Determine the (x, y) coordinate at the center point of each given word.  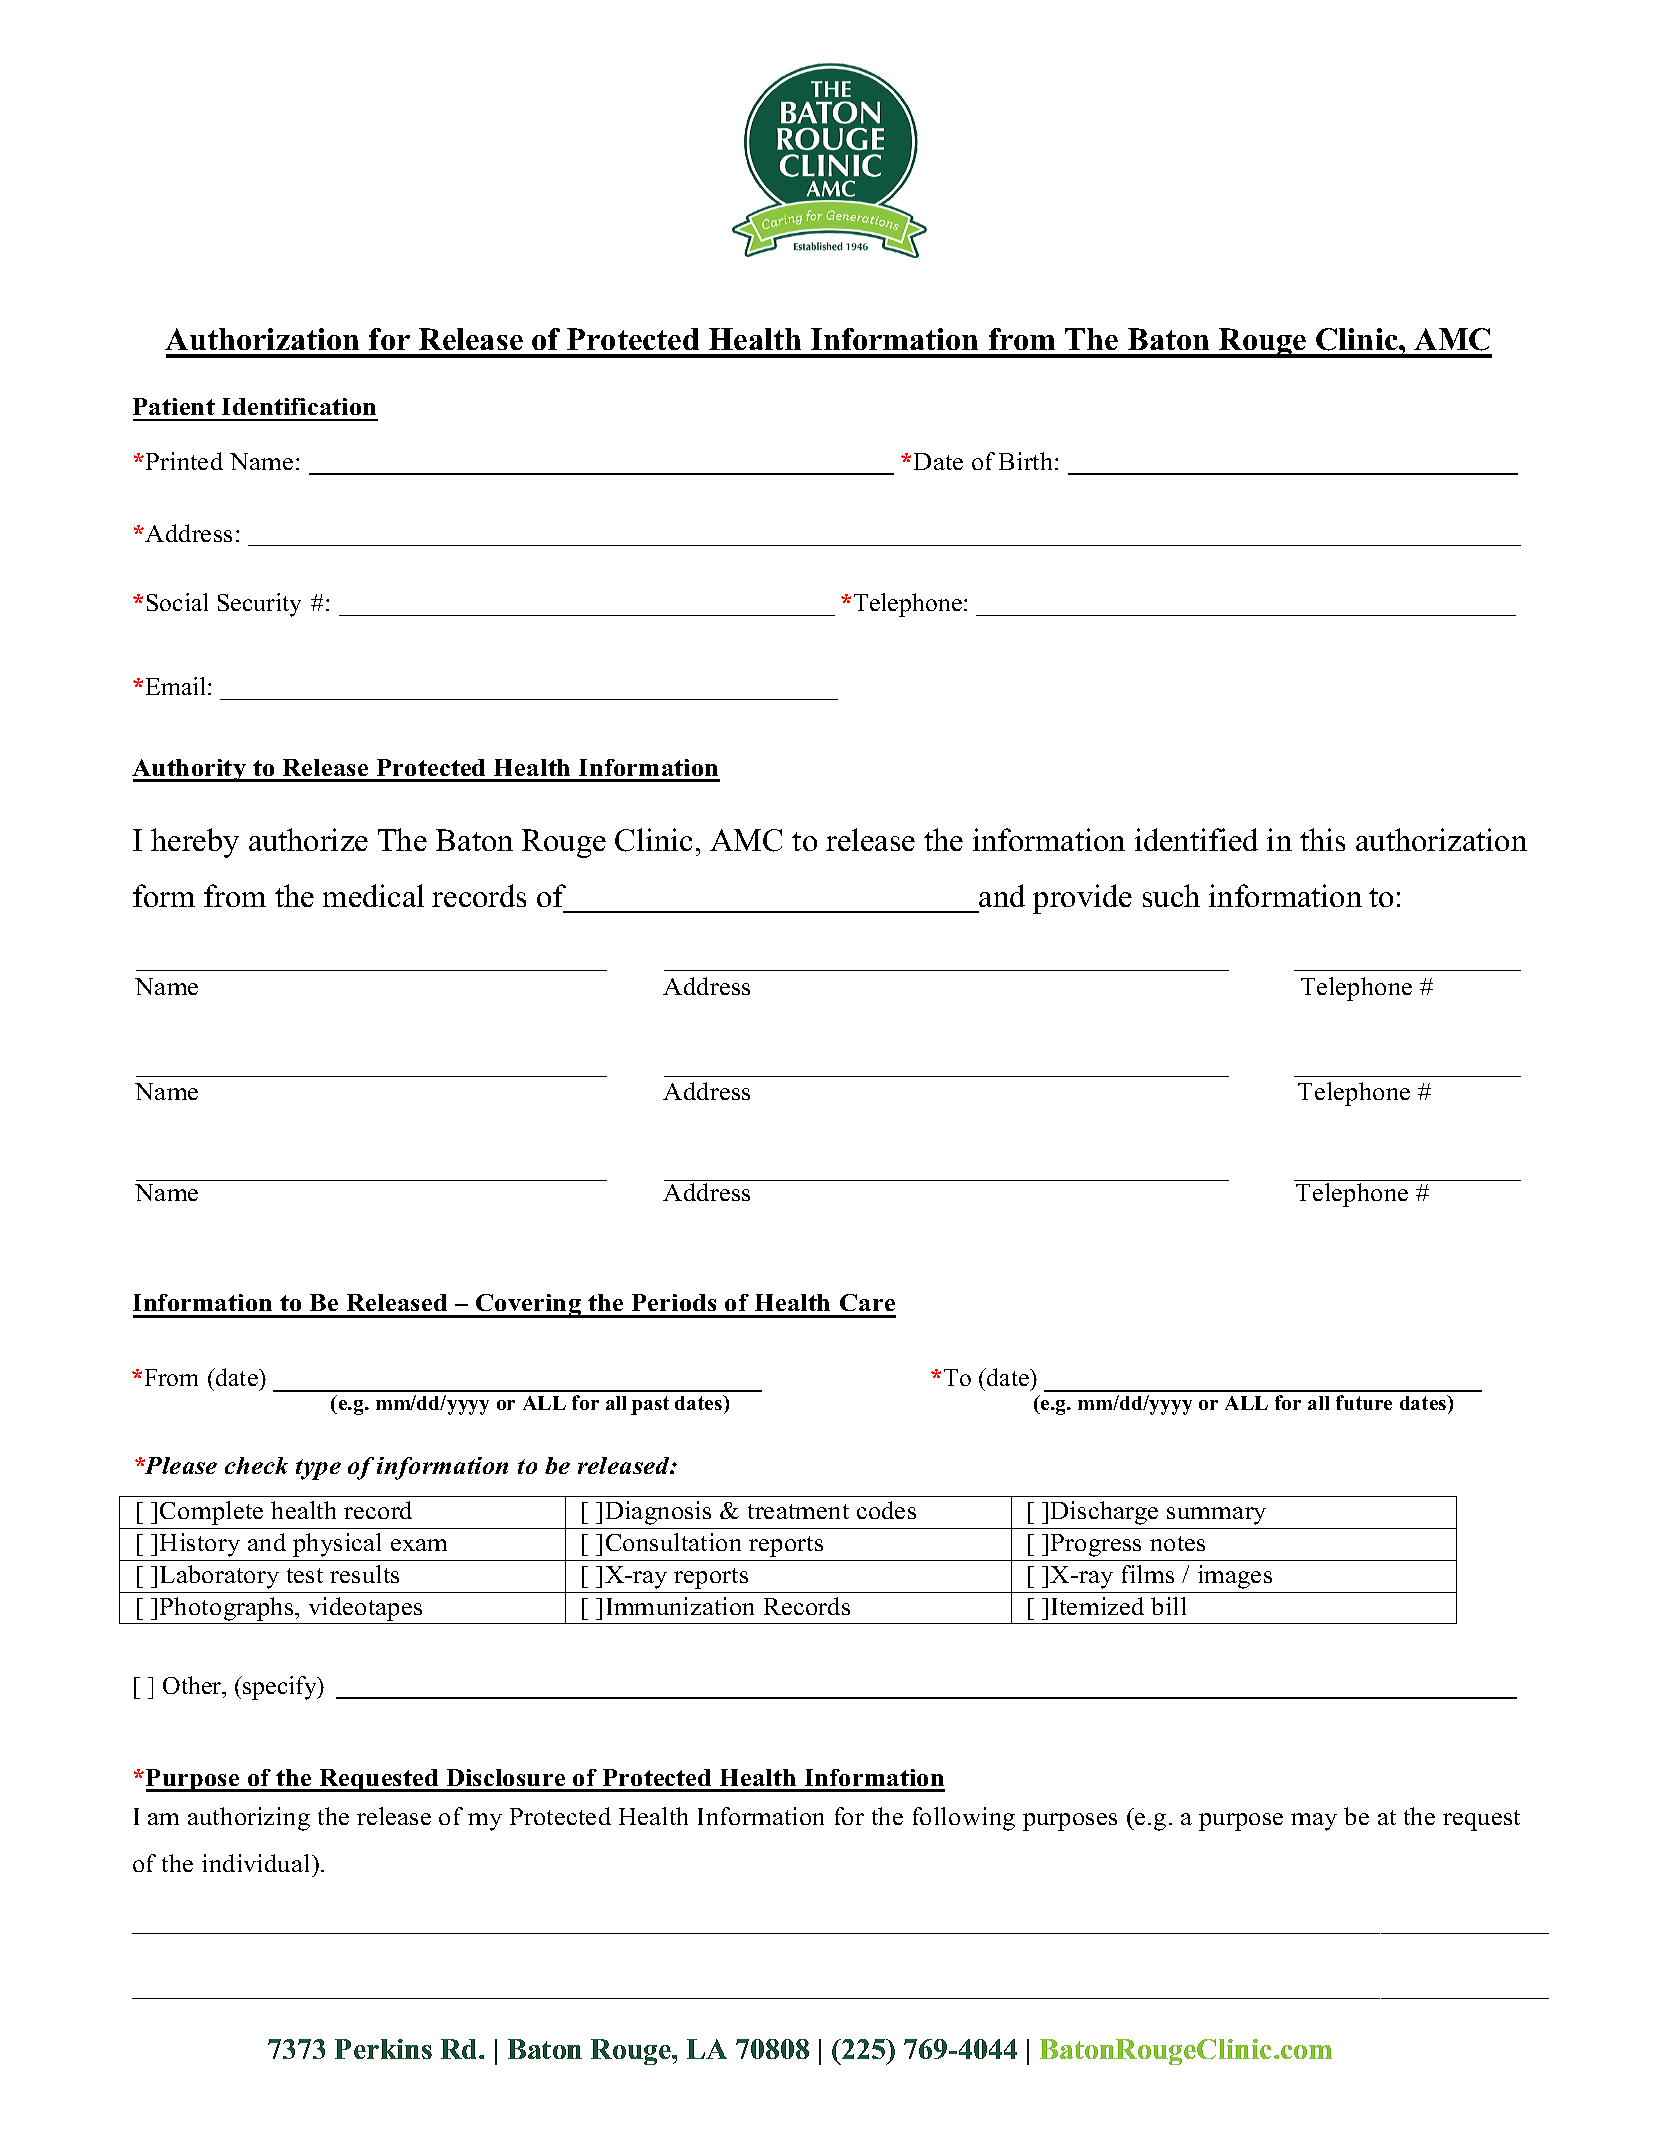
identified (1196, 839)
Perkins (383, 2049)
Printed (184, 461)
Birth (1027, 461)
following (964, 1819)
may (1314, 1822)
